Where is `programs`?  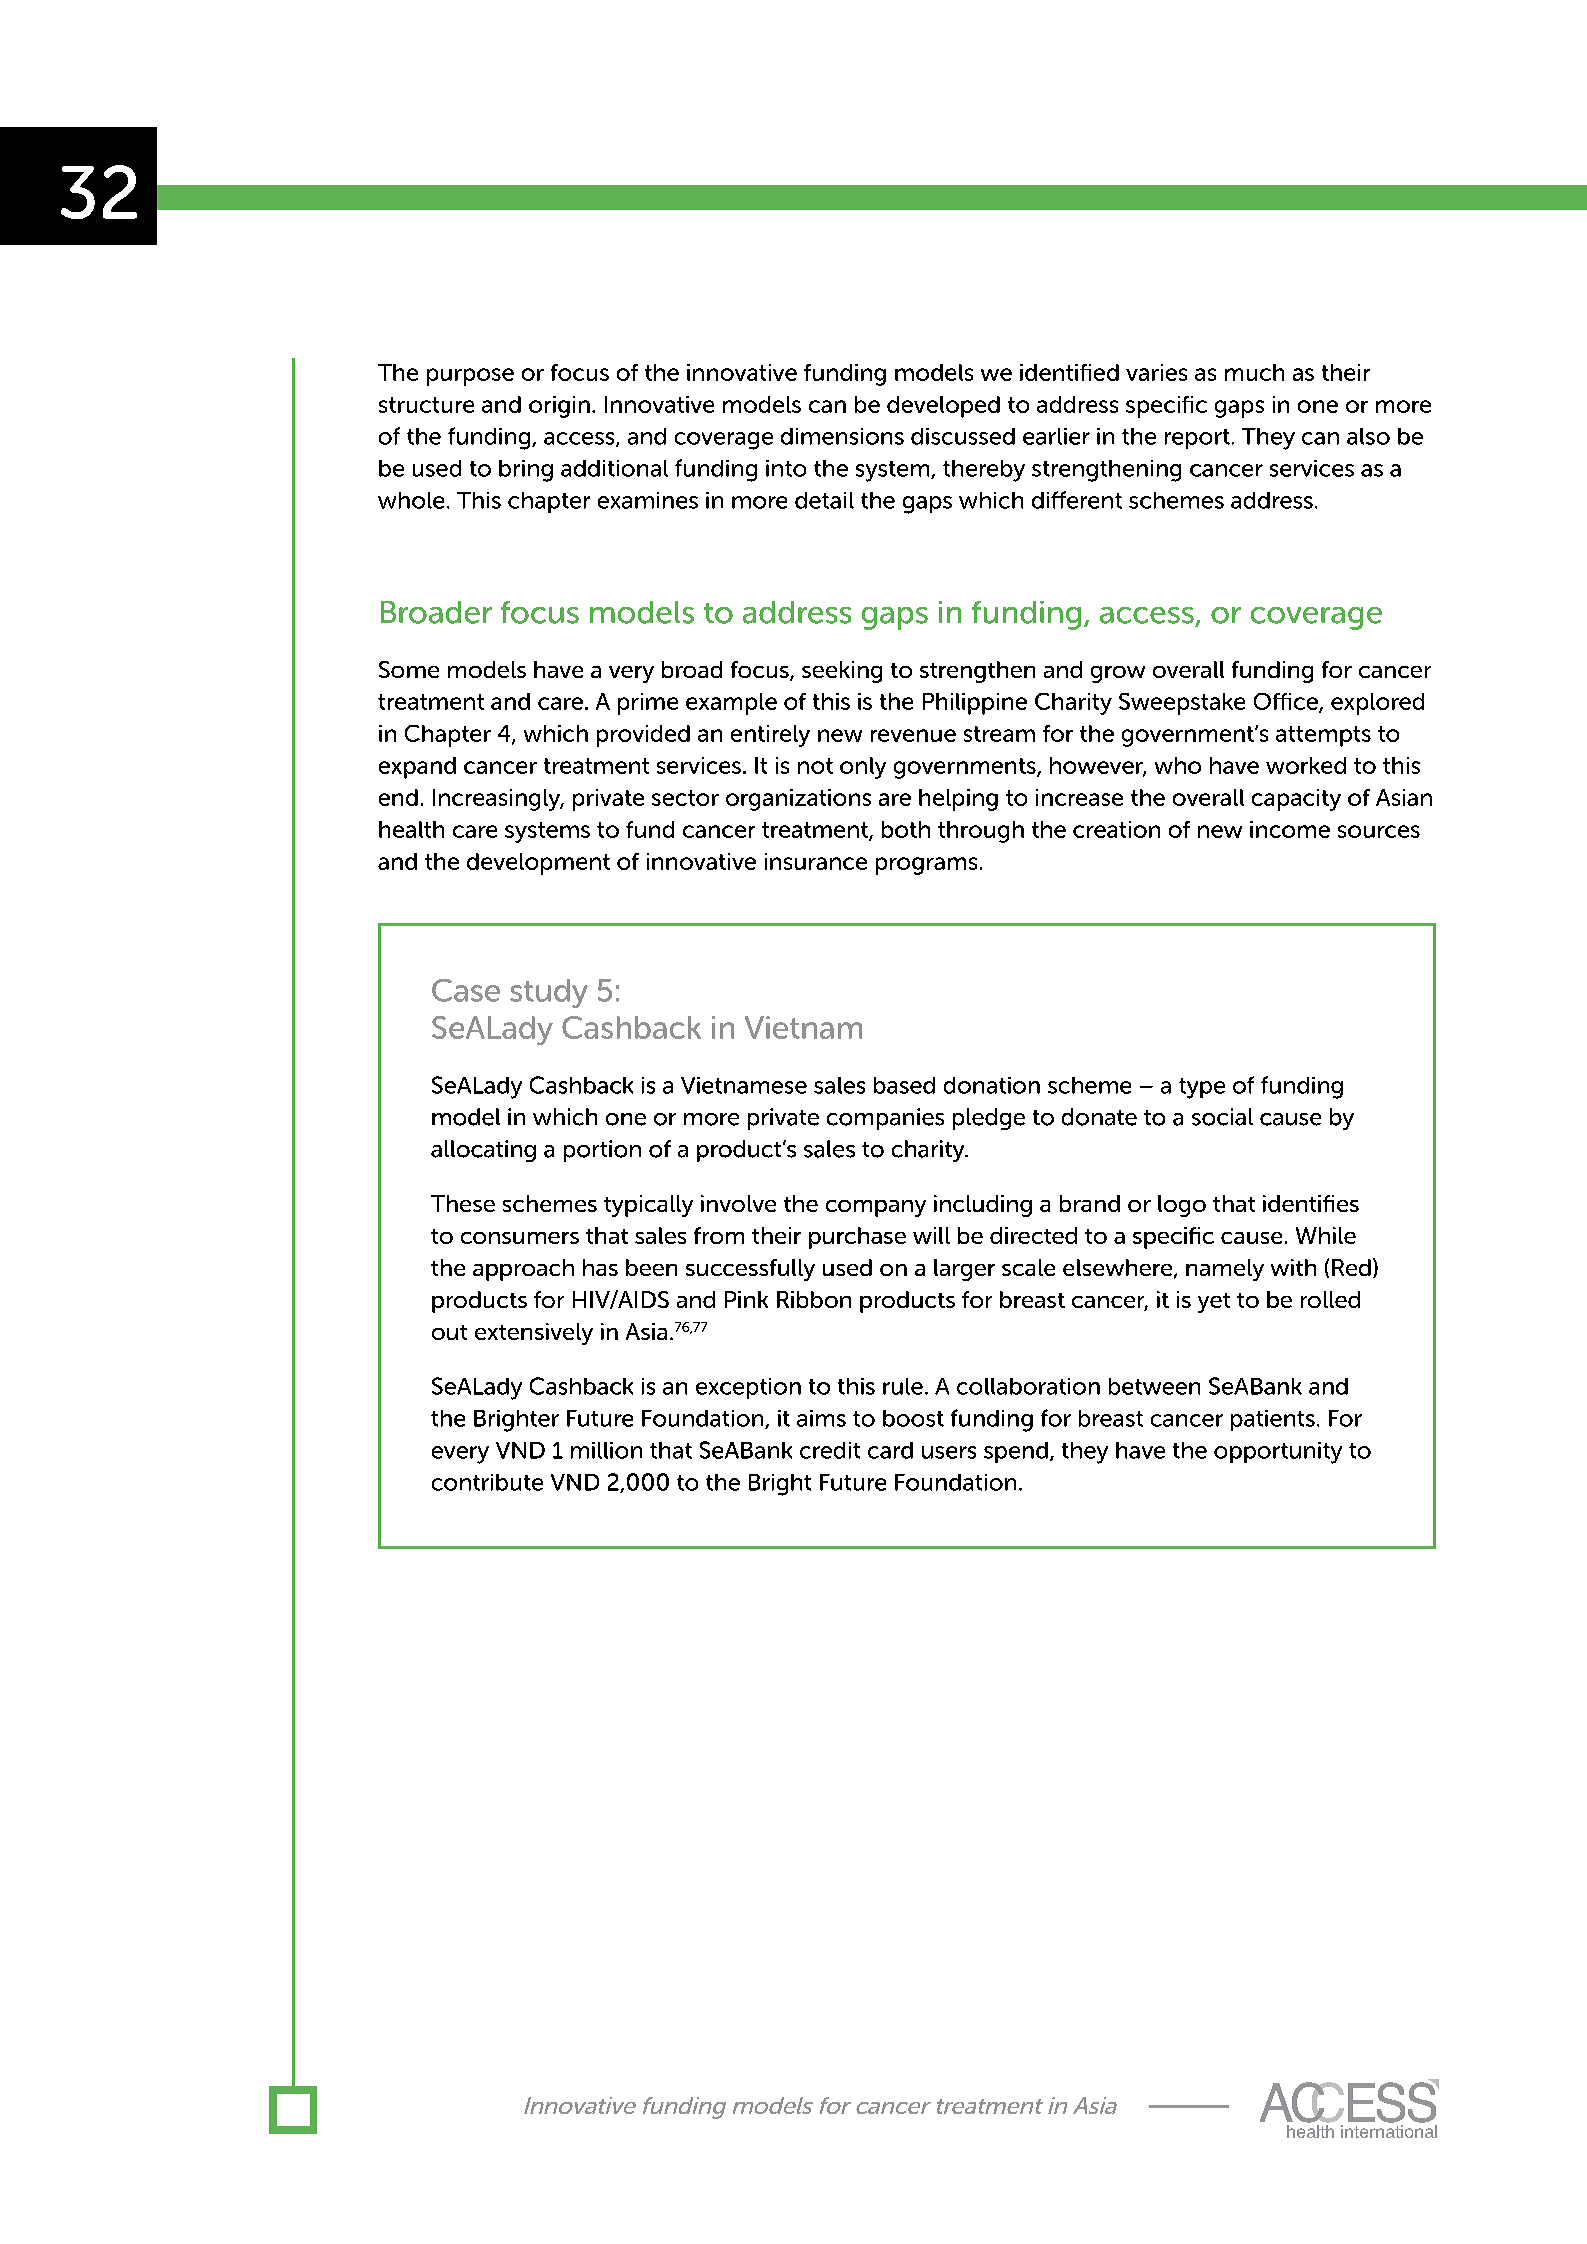
programs is located at coordinates (926, 866).
